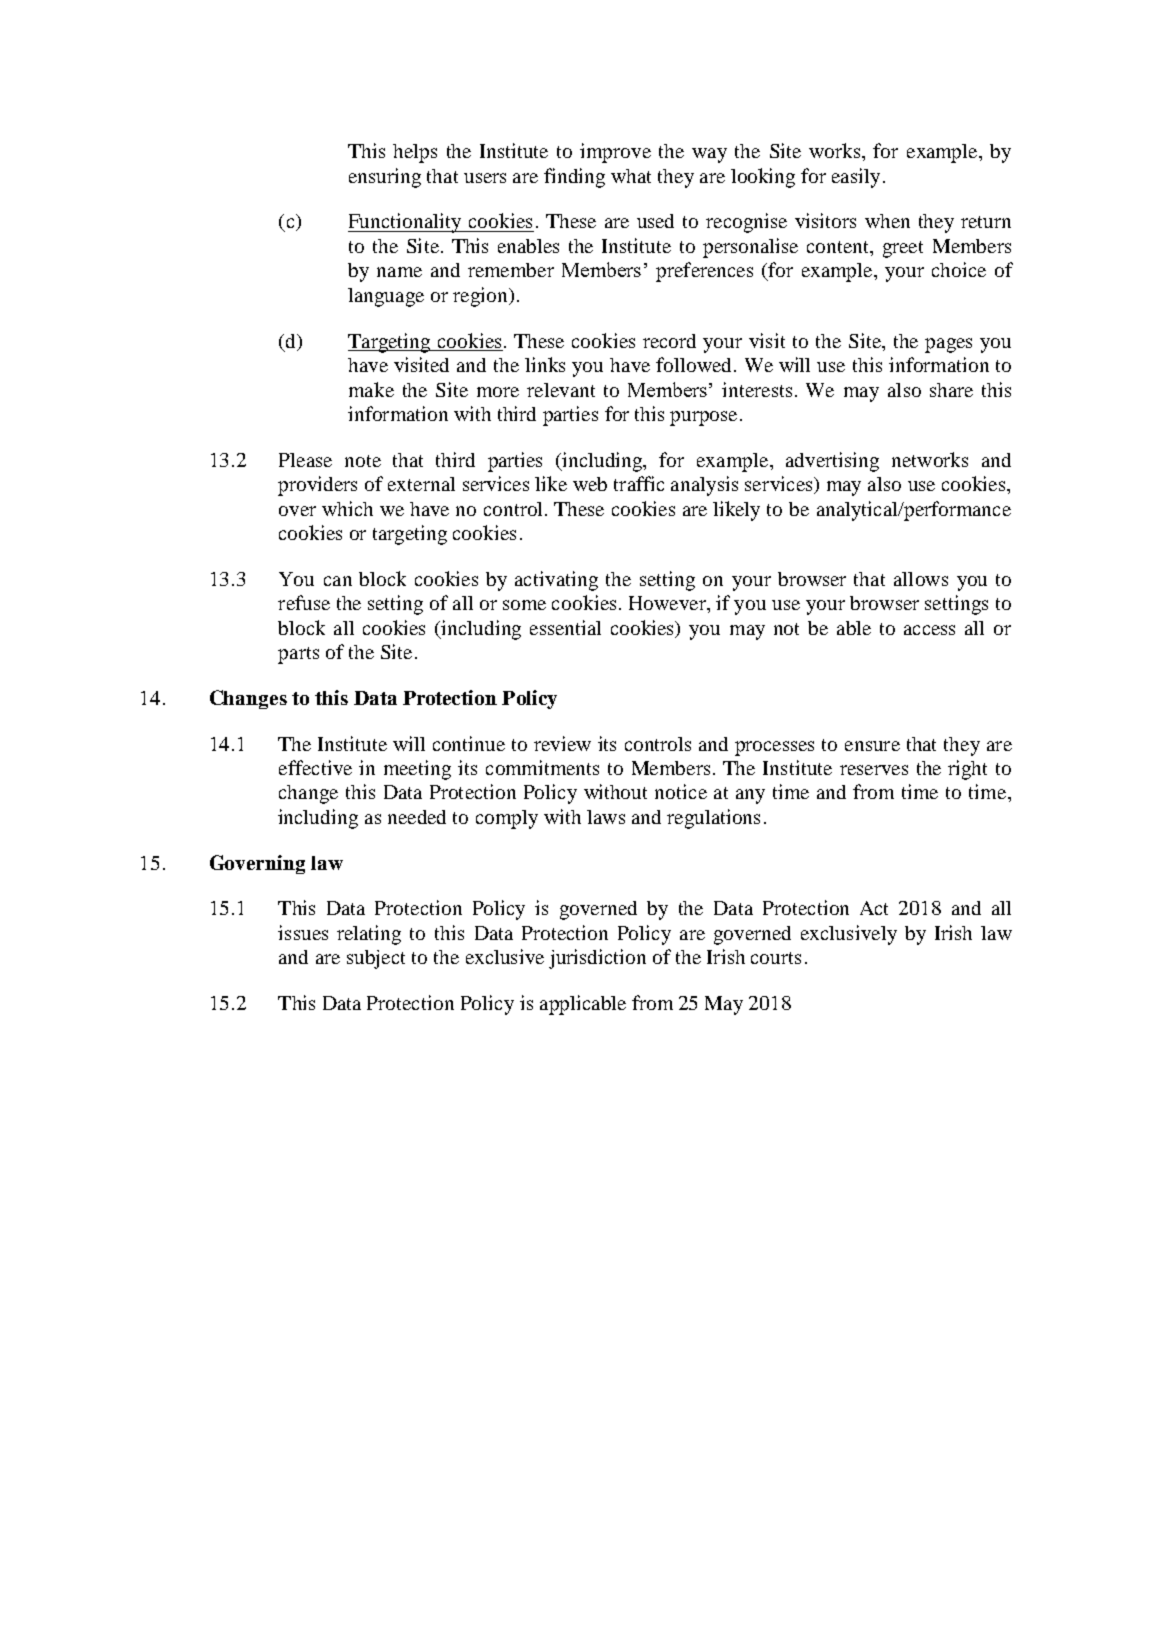  What do you see at coordinates (597, 959) in the page?
I see `jurisdiction` at bounding box center [597, 959].
